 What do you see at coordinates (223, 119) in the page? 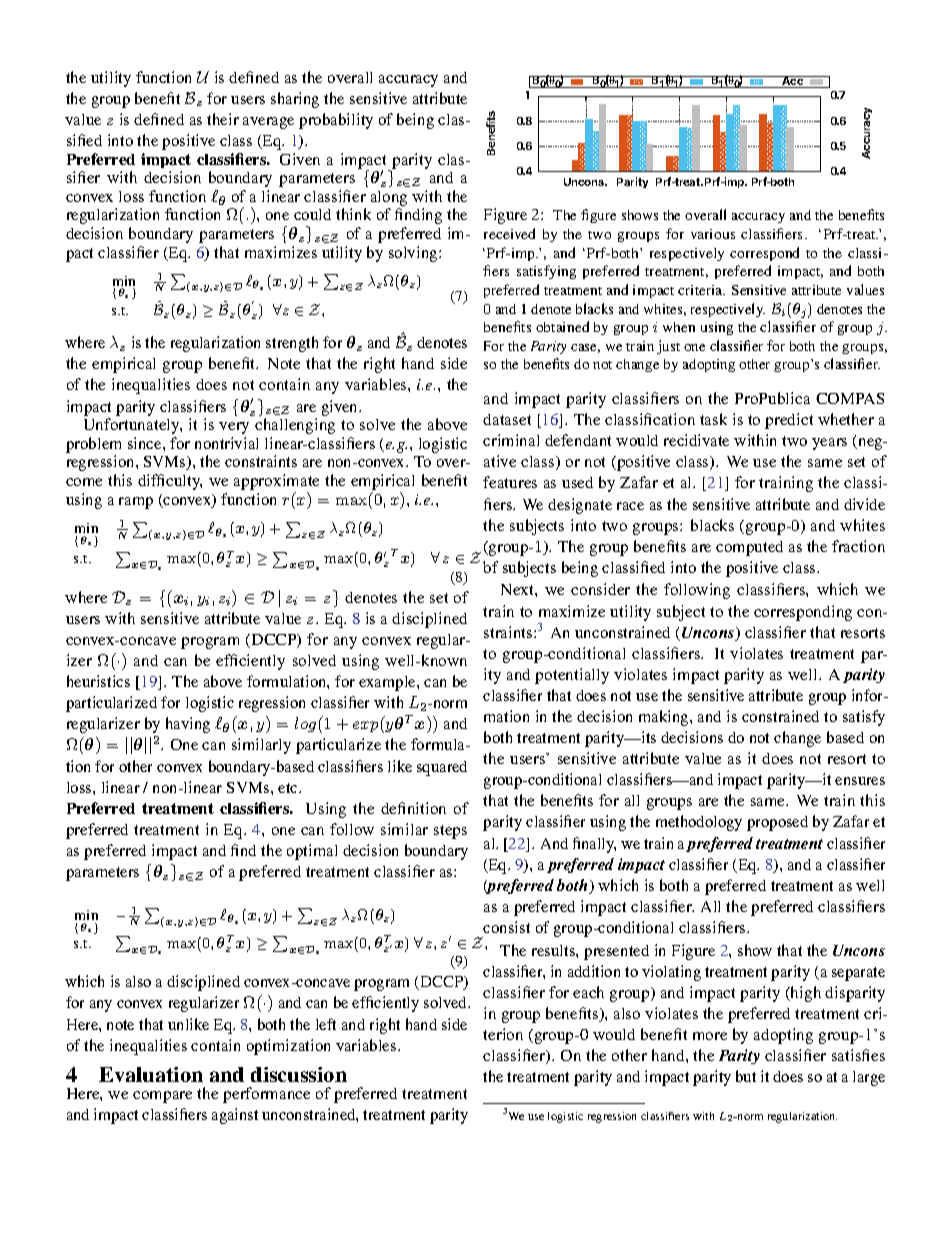
I see `their` at bounding box center [223, 119].
